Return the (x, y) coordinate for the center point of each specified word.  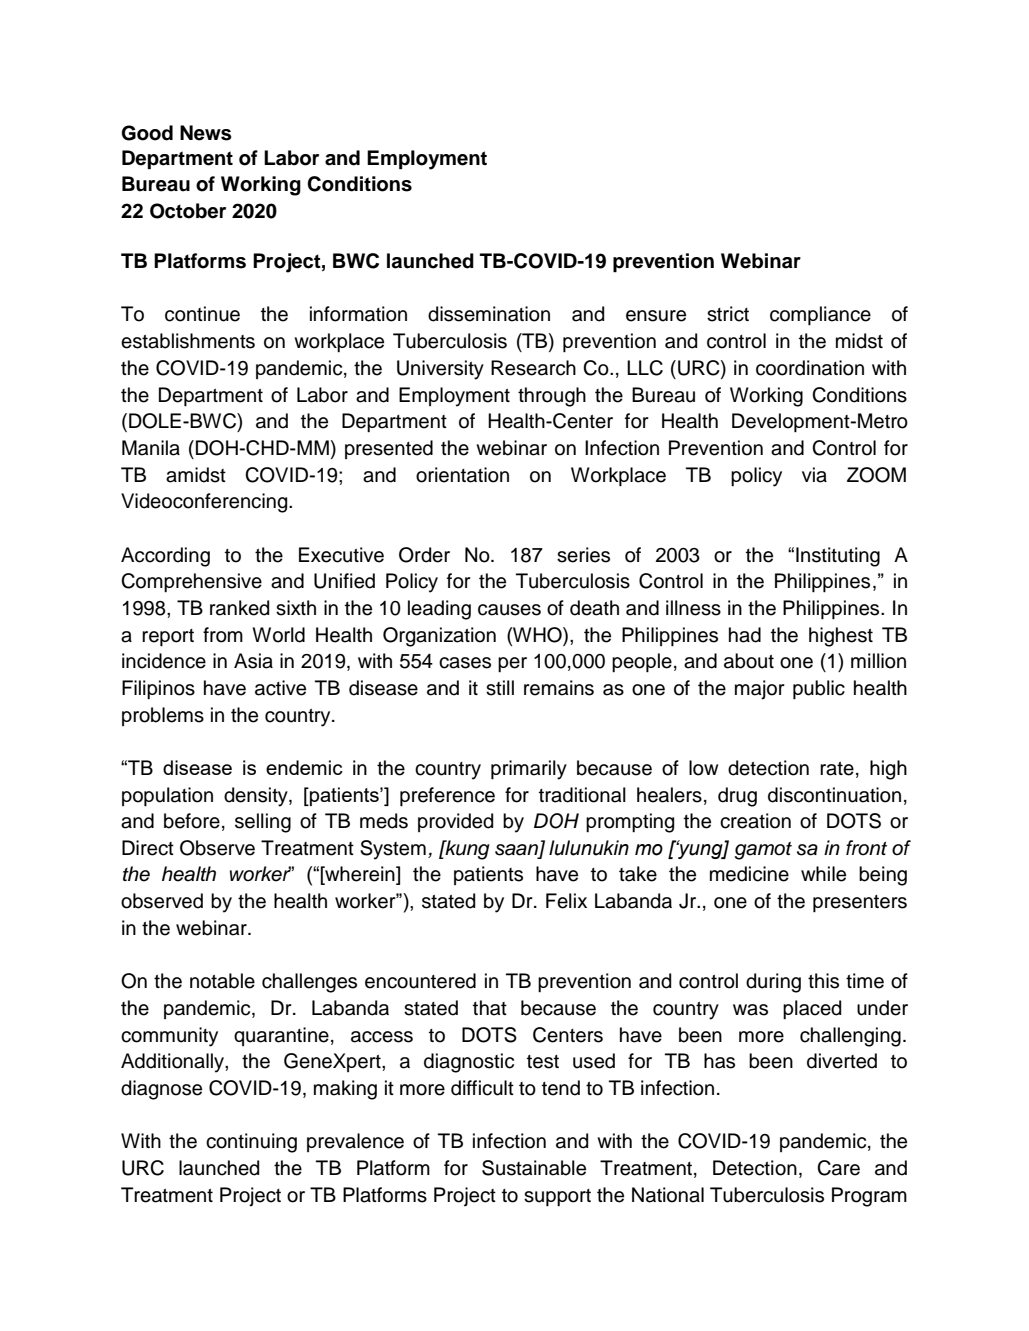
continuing (251, 1143)
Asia (253, 661)
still (500, 688)
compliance (820, 315)
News (206, 133)
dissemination (489, 314)
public (819, 689)
